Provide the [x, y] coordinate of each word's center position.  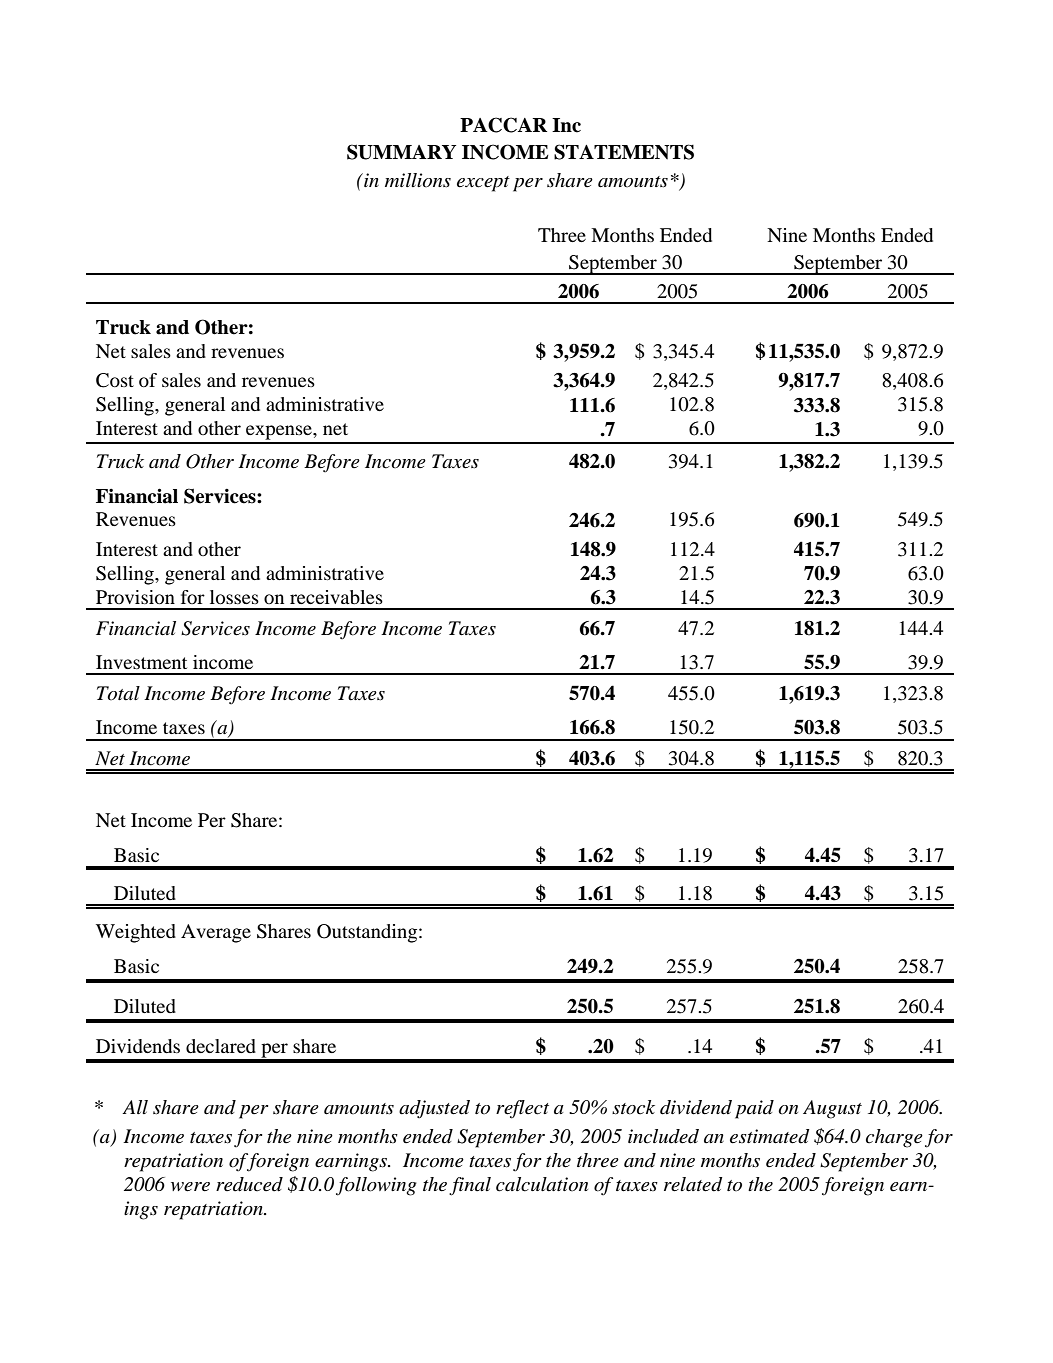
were [190, 1187]
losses [234, 597]
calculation [542, 1184]
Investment [141, 662]
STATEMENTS [624, 152]
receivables [336, 597]
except [483, 184]
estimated [770, 1136]
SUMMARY [401, 152]
